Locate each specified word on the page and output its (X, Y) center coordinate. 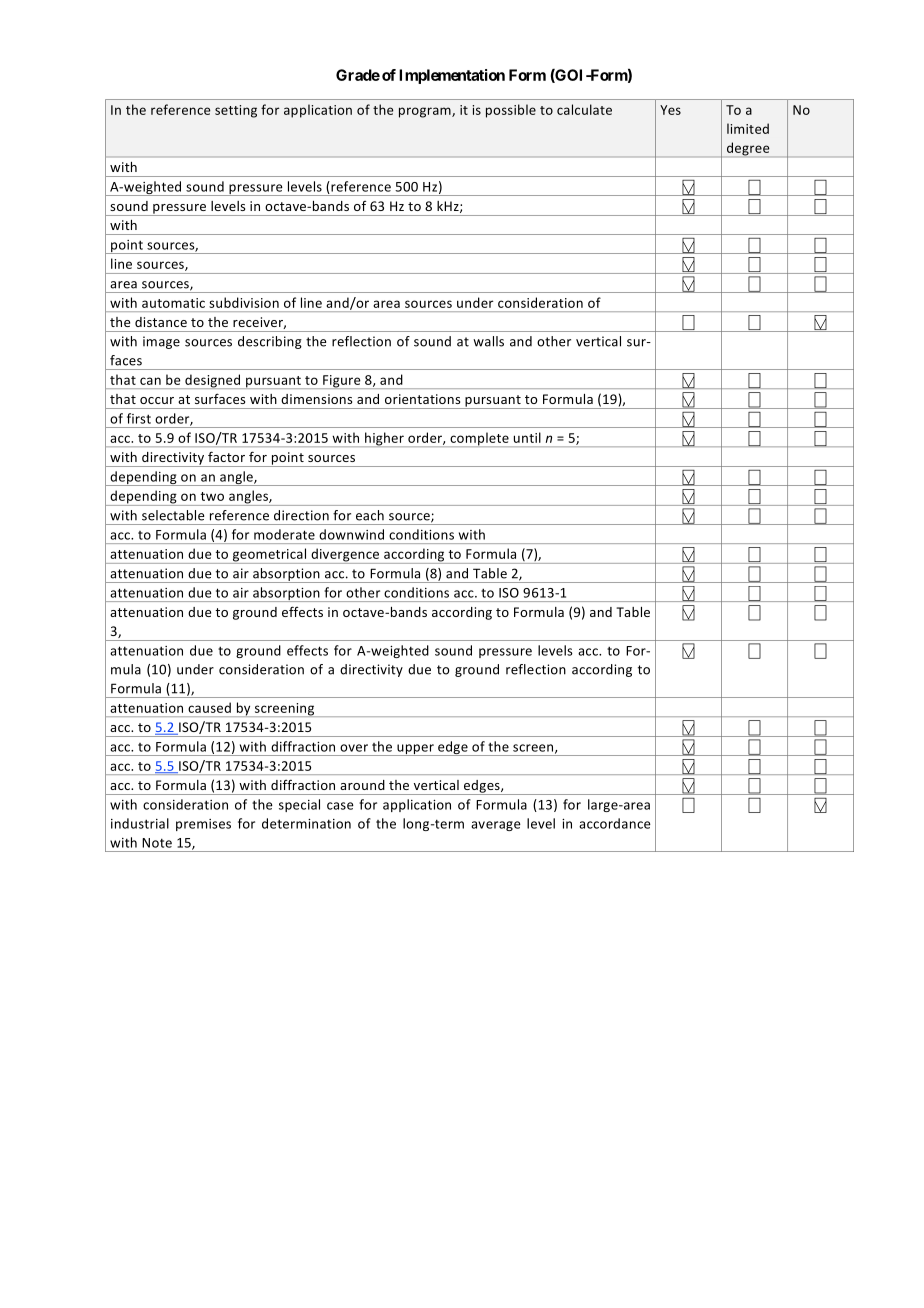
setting (236, 111)
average (496, 826)
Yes (670, 110)
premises (203, 825)
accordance (615, 823)
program (426, 112)
